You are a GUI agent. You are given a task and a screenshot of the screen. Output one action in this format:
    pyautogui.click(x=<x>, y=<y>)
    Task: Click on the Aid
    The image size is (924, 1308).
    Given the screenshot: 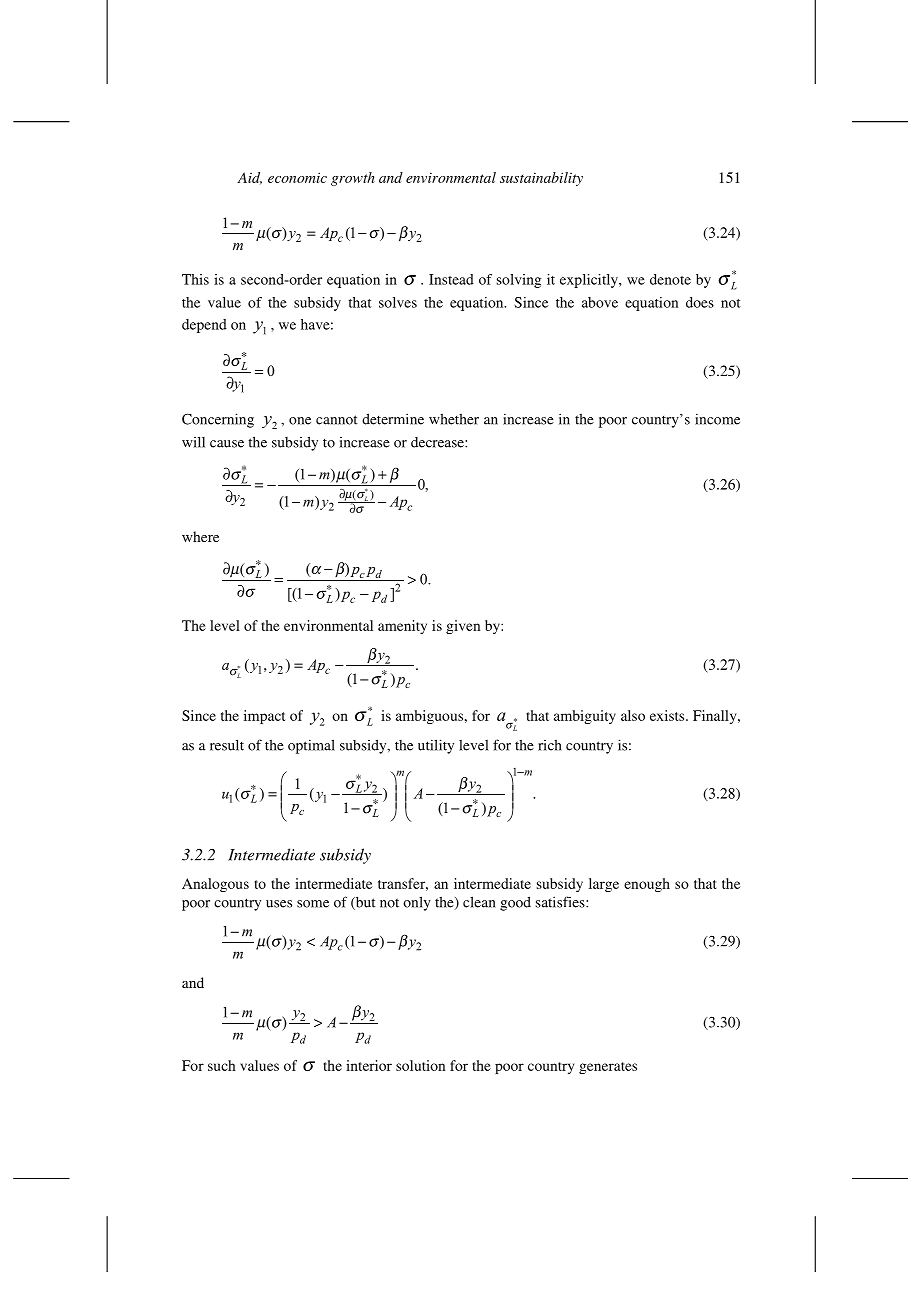 What is the action you would take?
    pyautogui.click(x=249, y=178)
